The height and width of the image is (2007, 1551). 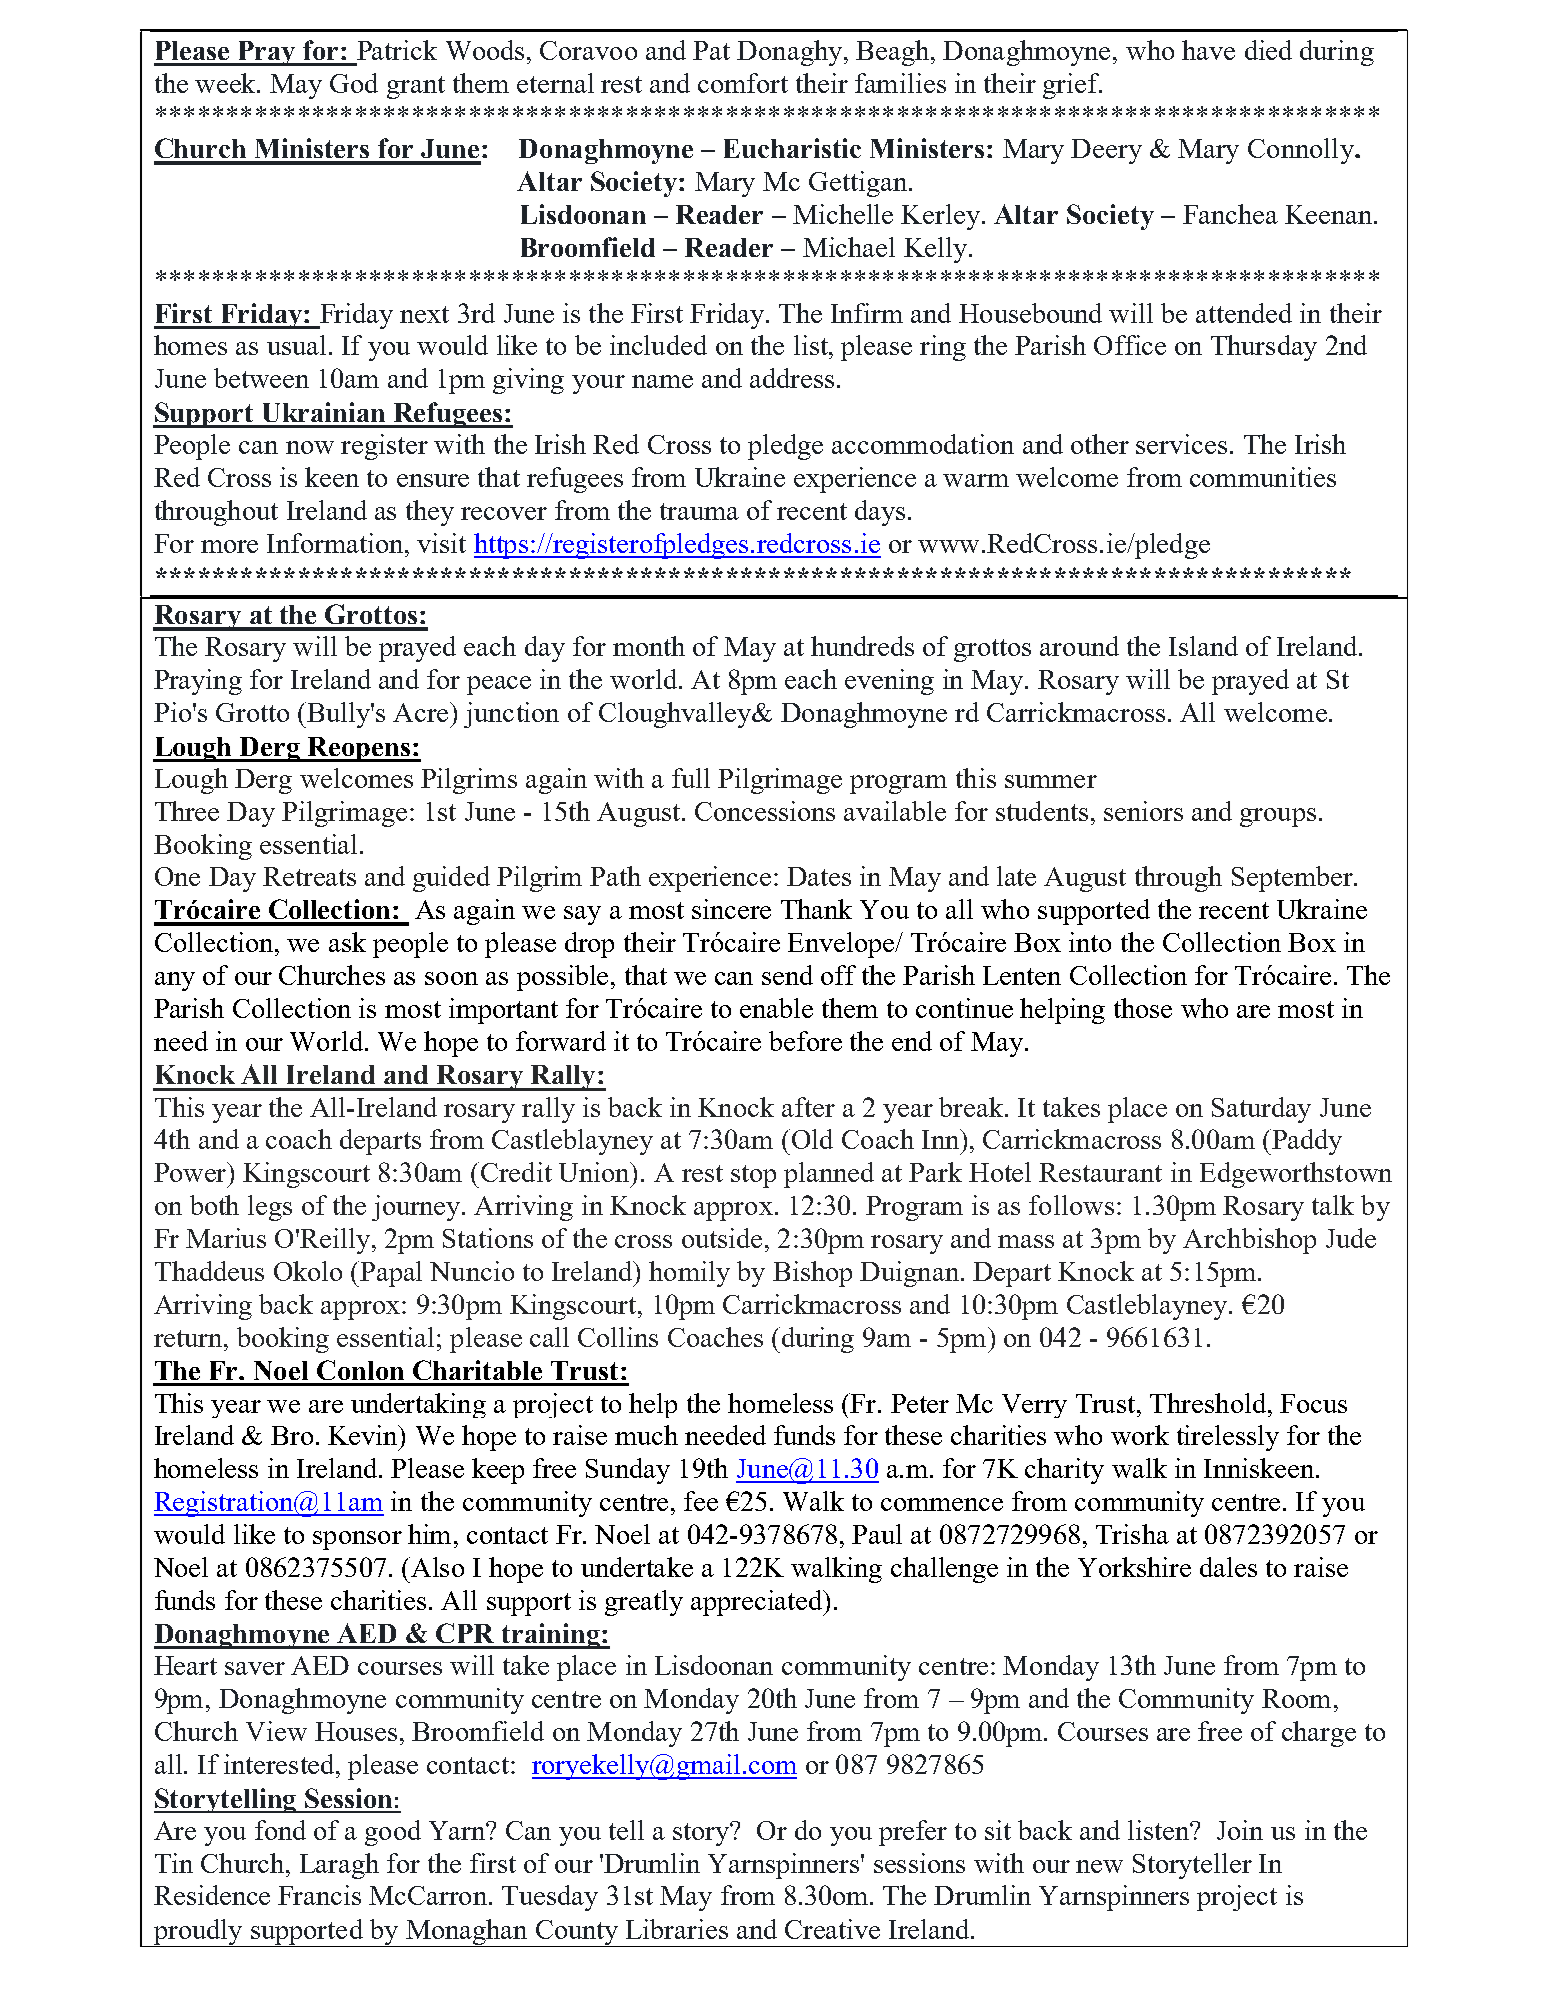 I want to click on ask, so click(x=347, y=942).
